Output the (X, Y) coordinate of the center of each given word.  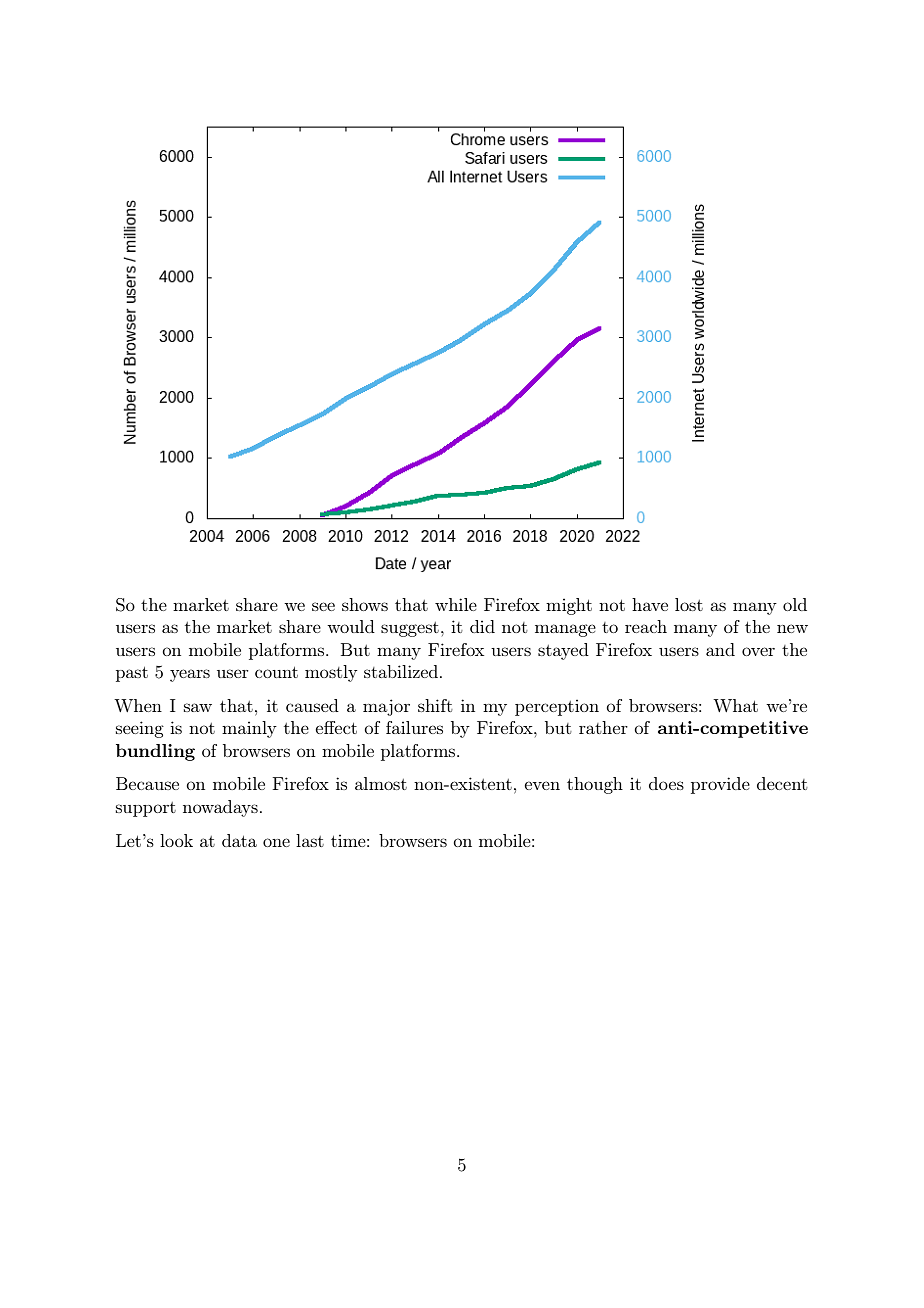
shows (365, 604)
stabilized (402, 671)
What (735, 705)
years (190, 675)
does (666, 783)
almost (381, 783)
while (456, 604)
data (239, 840)
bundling (155, 752)
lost (689, 604)
